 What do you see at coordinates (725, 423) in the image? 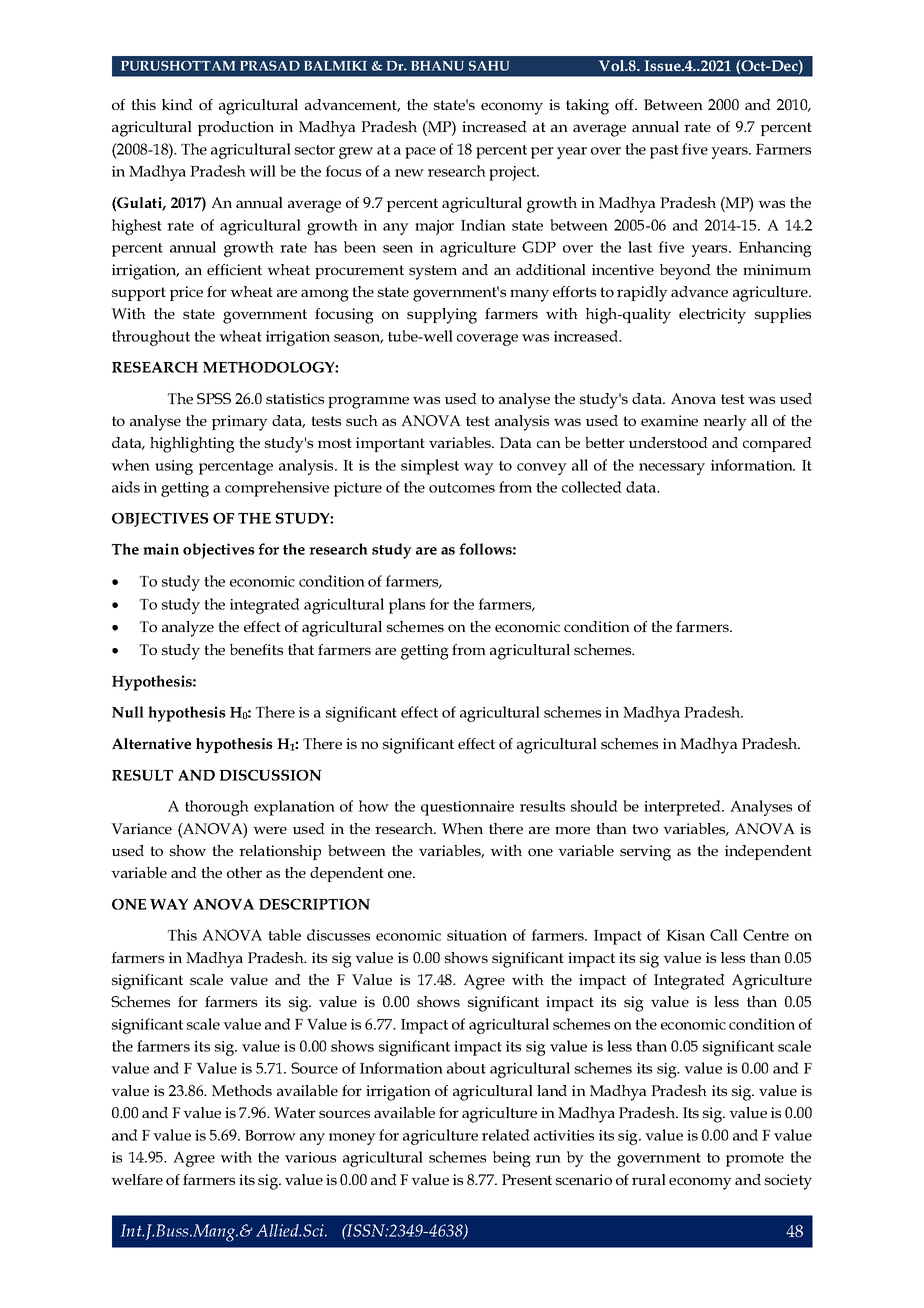
I see `nearly` at bounding box center [725, 423].
